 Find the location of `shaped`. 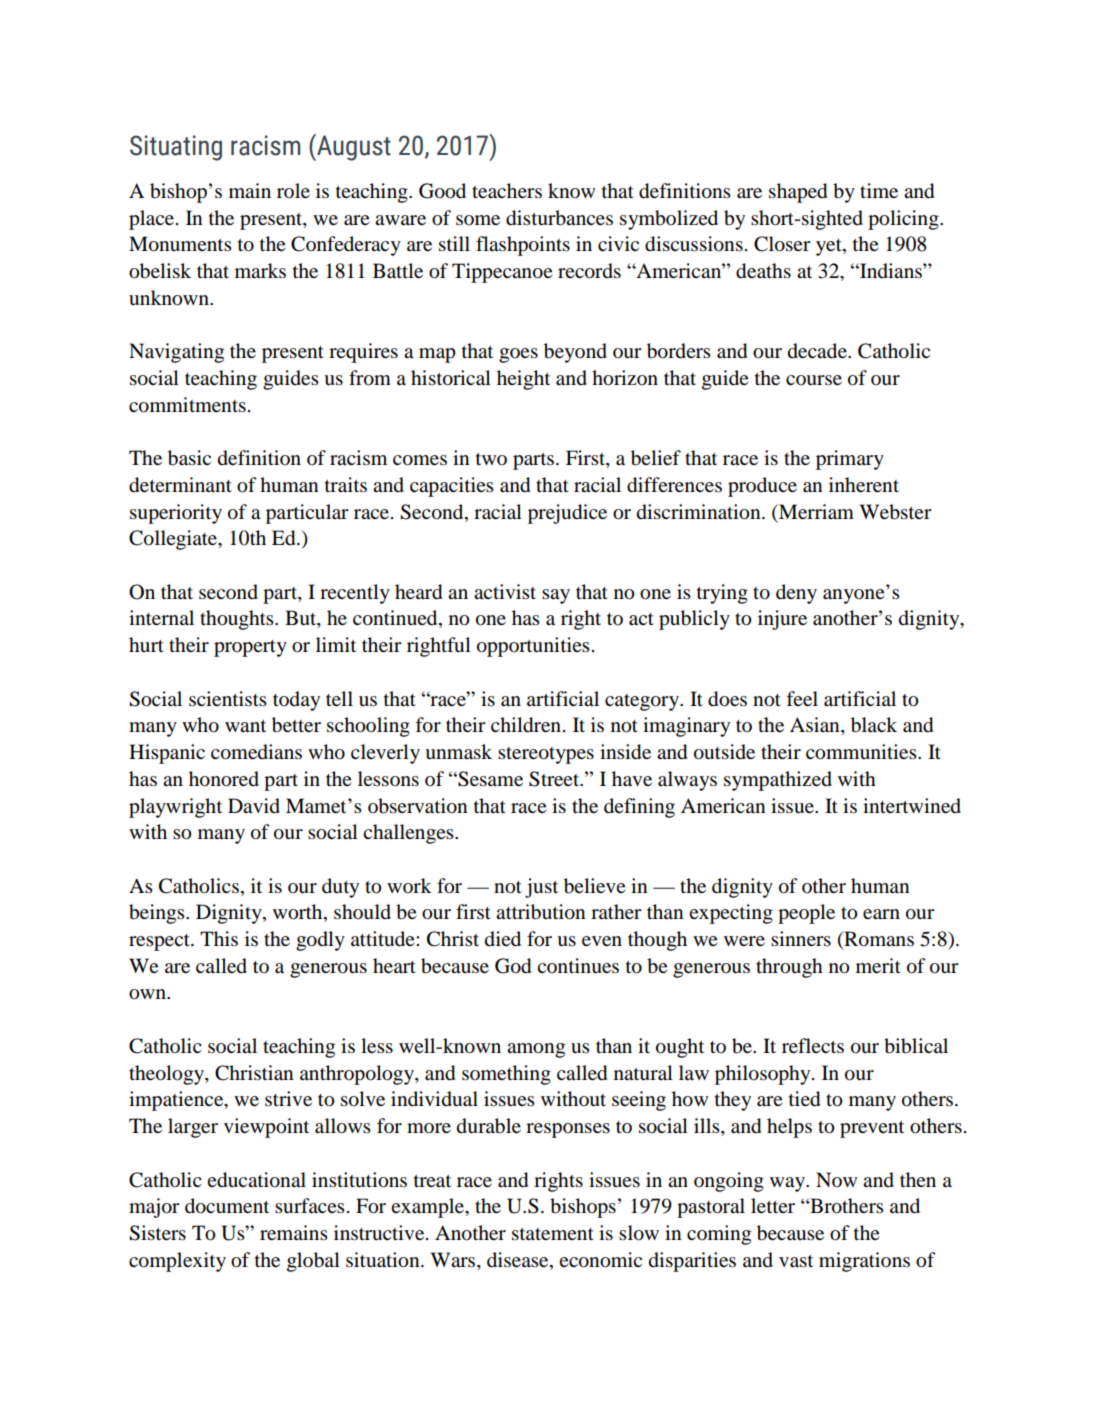

shaped is located at coordinates (798, 193).
